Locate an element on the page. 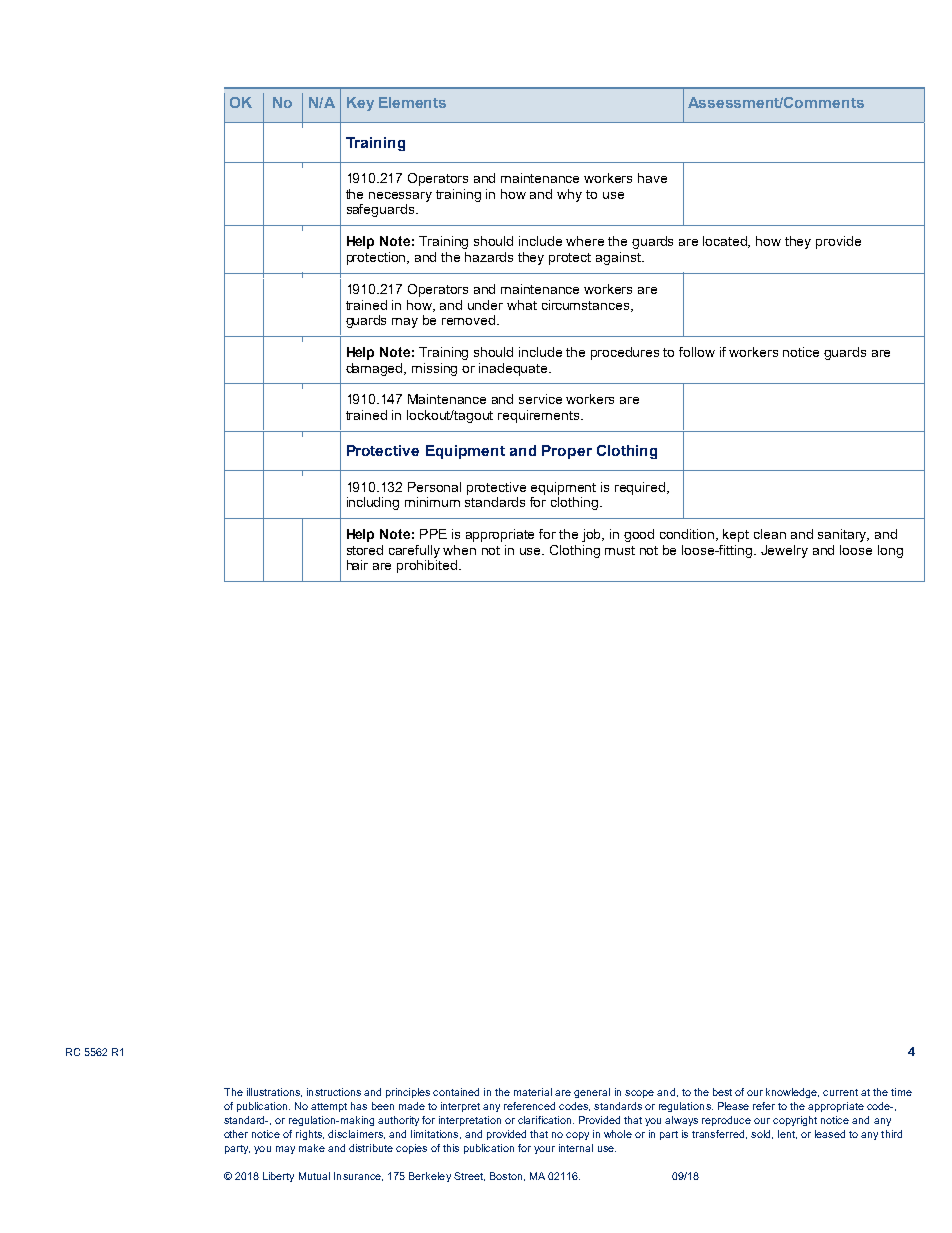  make is located at coordinates (312, 1148).
